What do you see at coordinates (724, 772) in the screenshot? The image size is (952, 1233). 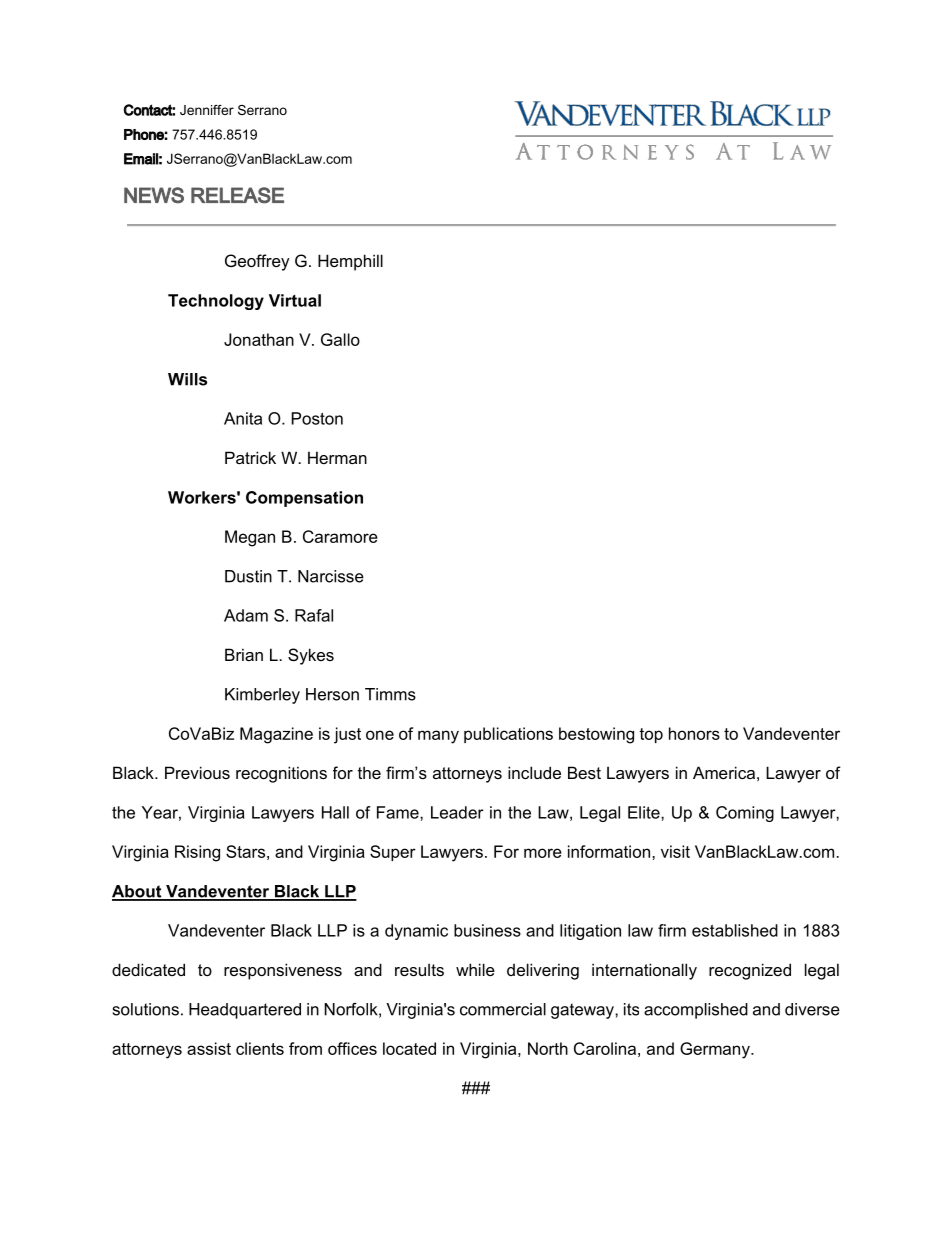 I see `America` at bounding box center [724, 772].
